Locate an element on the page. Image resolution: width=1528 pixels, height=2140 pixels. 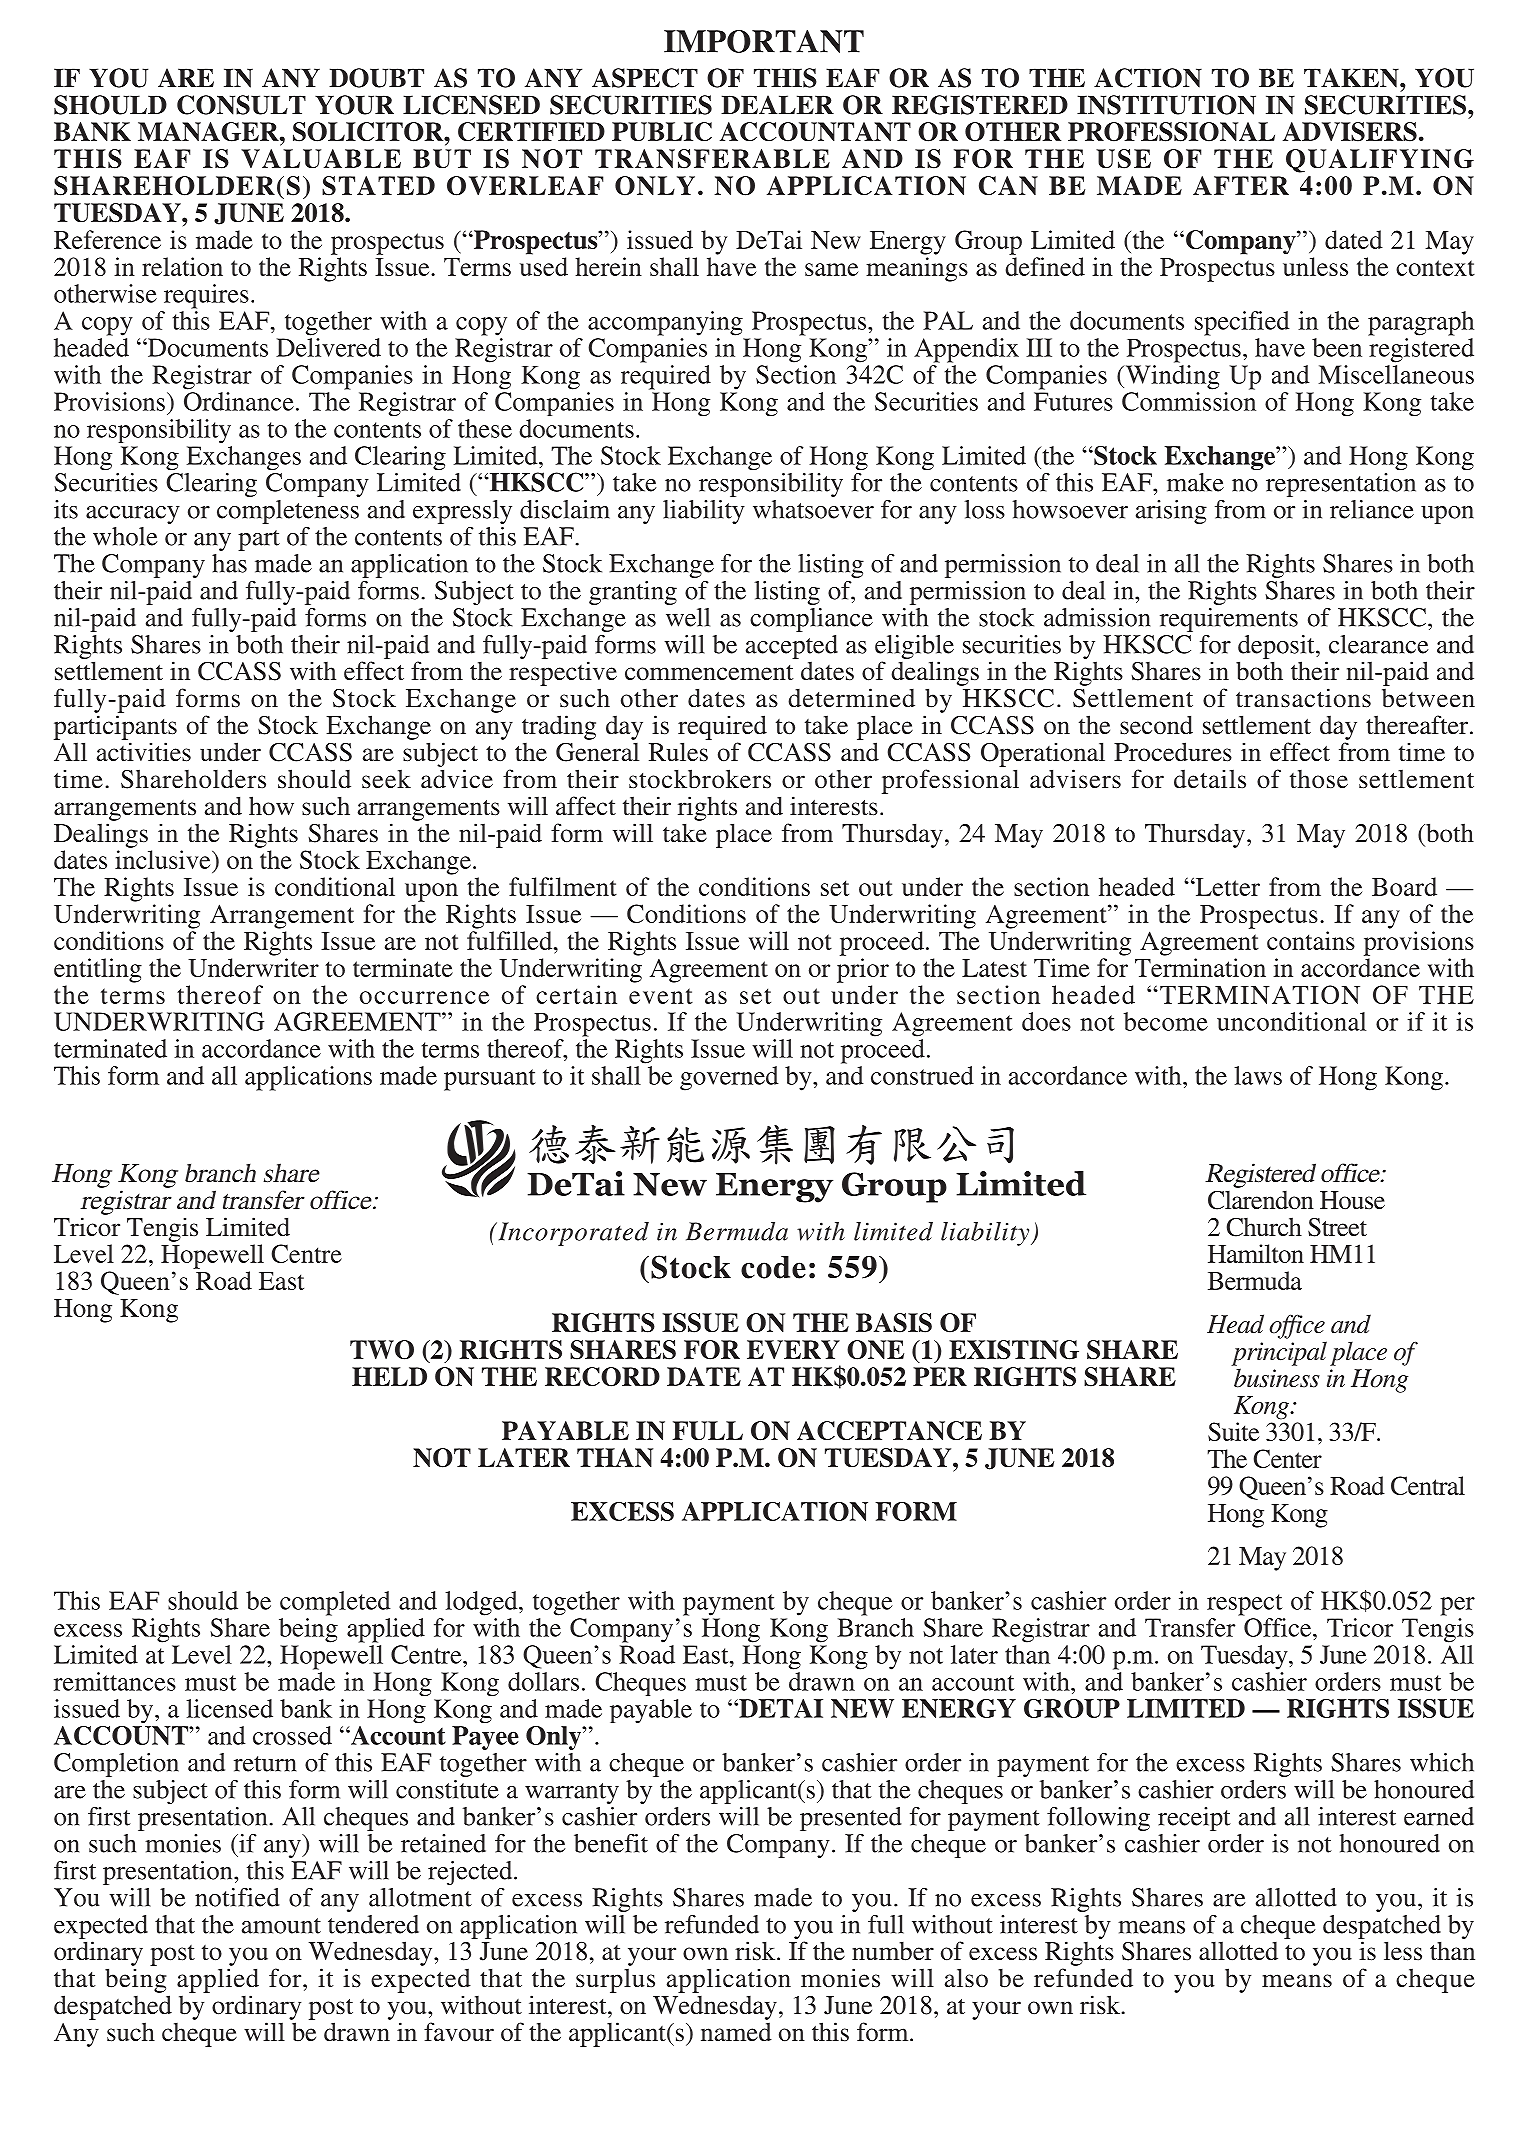
those is located at coordinates (1319, 779).
